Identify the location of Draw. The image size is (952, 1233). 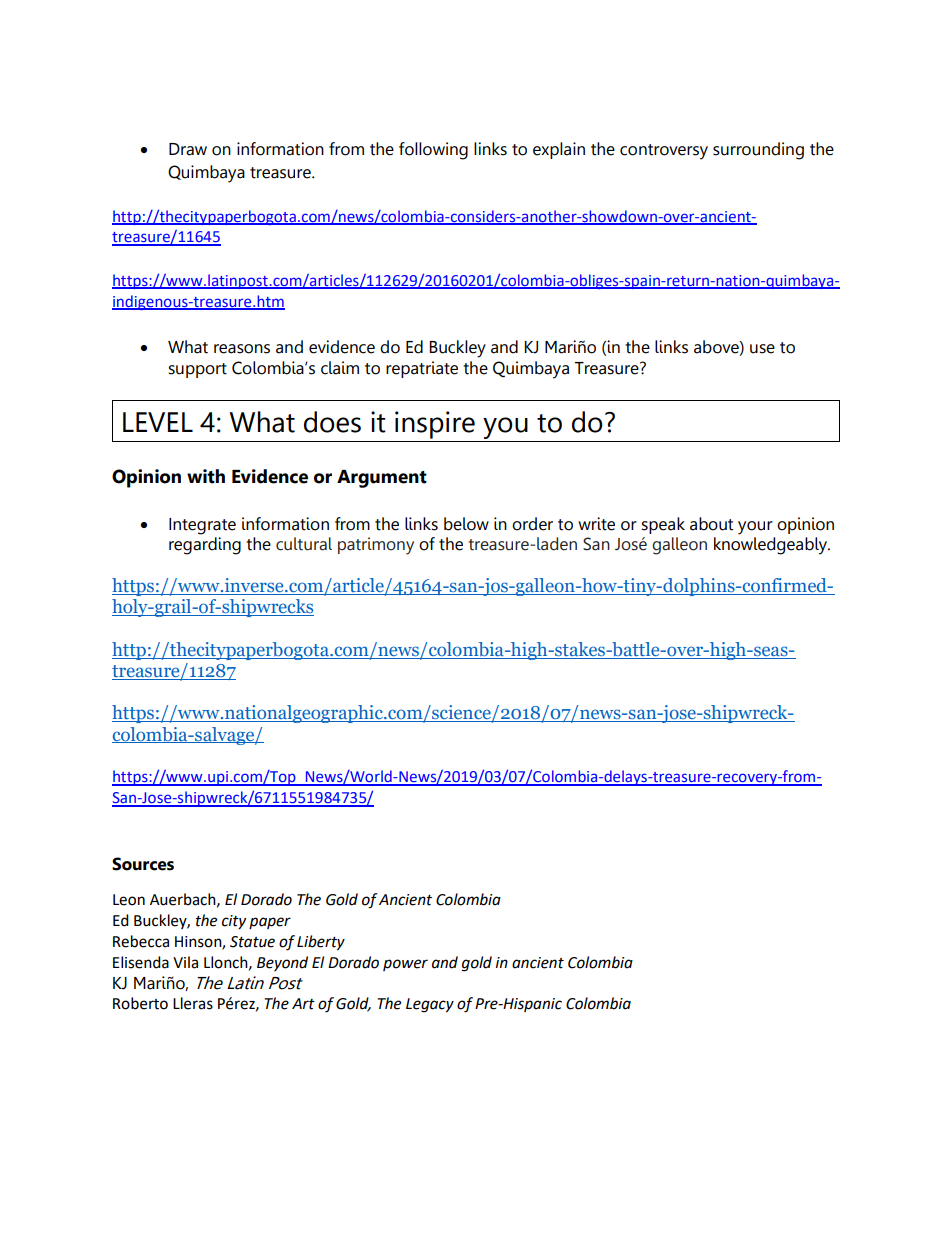
(188, 149).
